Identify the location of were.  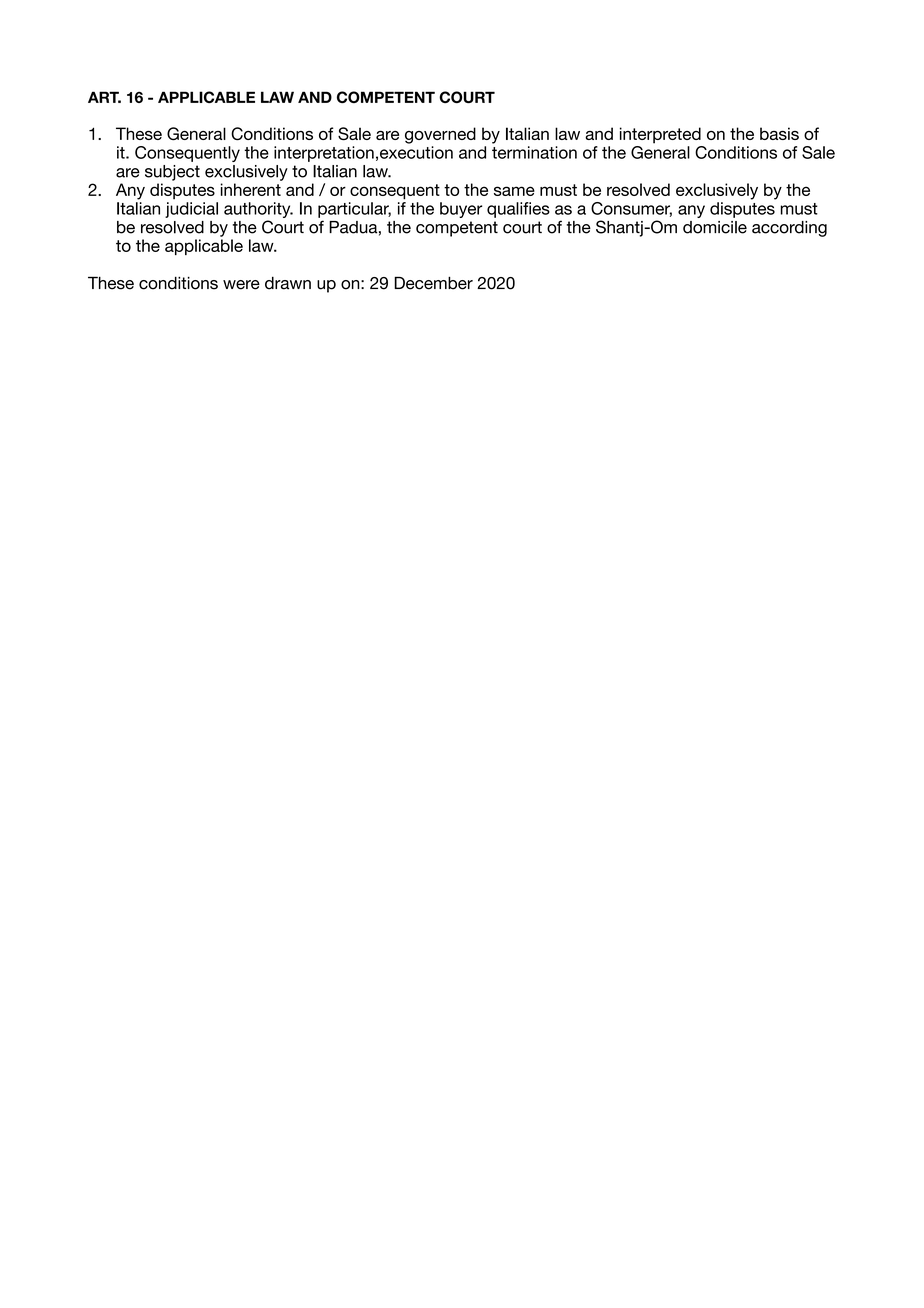
(241, 285).
